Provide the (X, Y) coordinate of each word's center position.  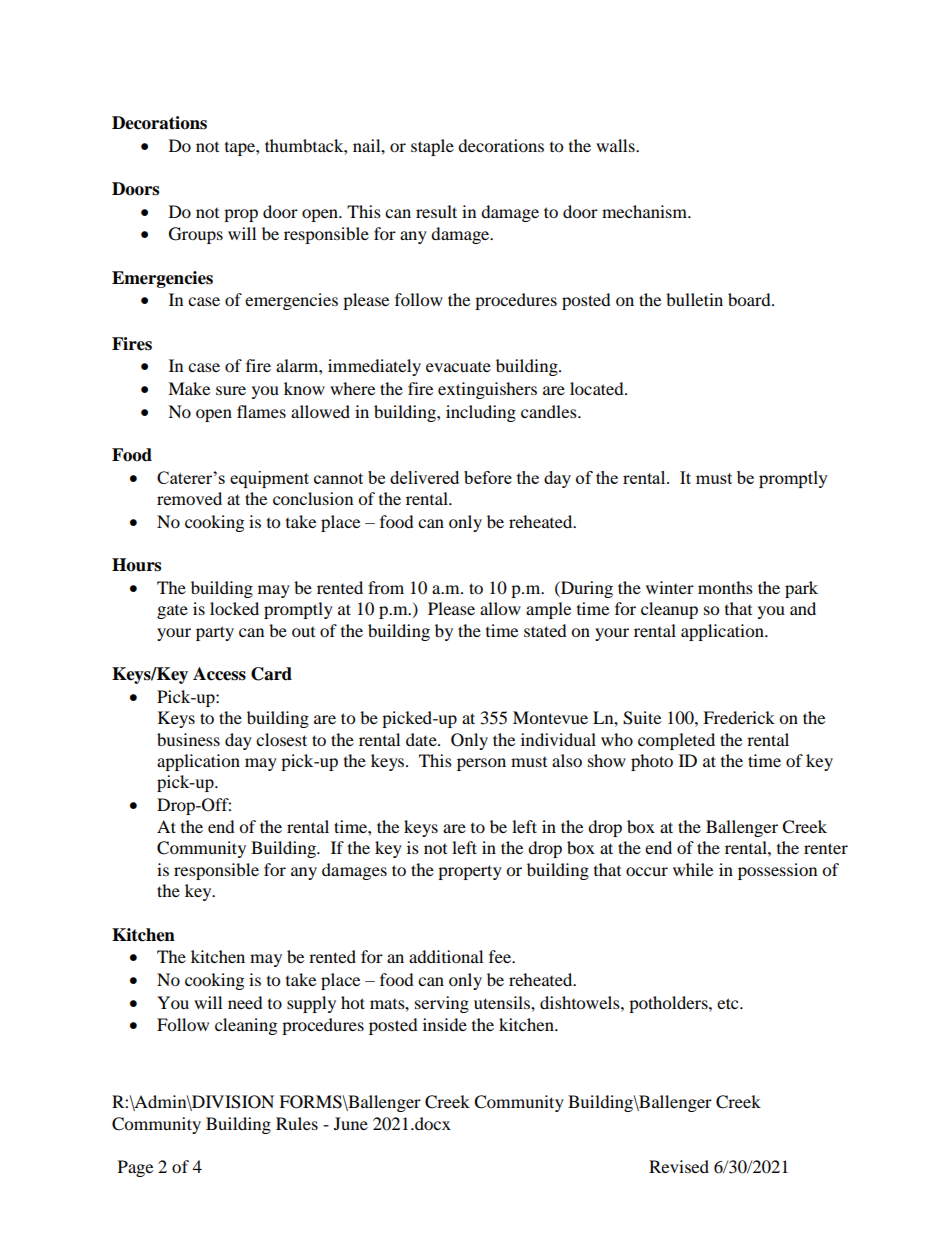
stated (545, 630)
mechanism (645, 211)
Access (219, 674)
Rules (297, 1123)
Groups (196, 235)
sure (231, 390)
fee (501, 956)
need (245, 1002)
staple (432, 147)
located (598, 388)
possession (777, 871)
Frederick (739, 717)
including (481, 413)
